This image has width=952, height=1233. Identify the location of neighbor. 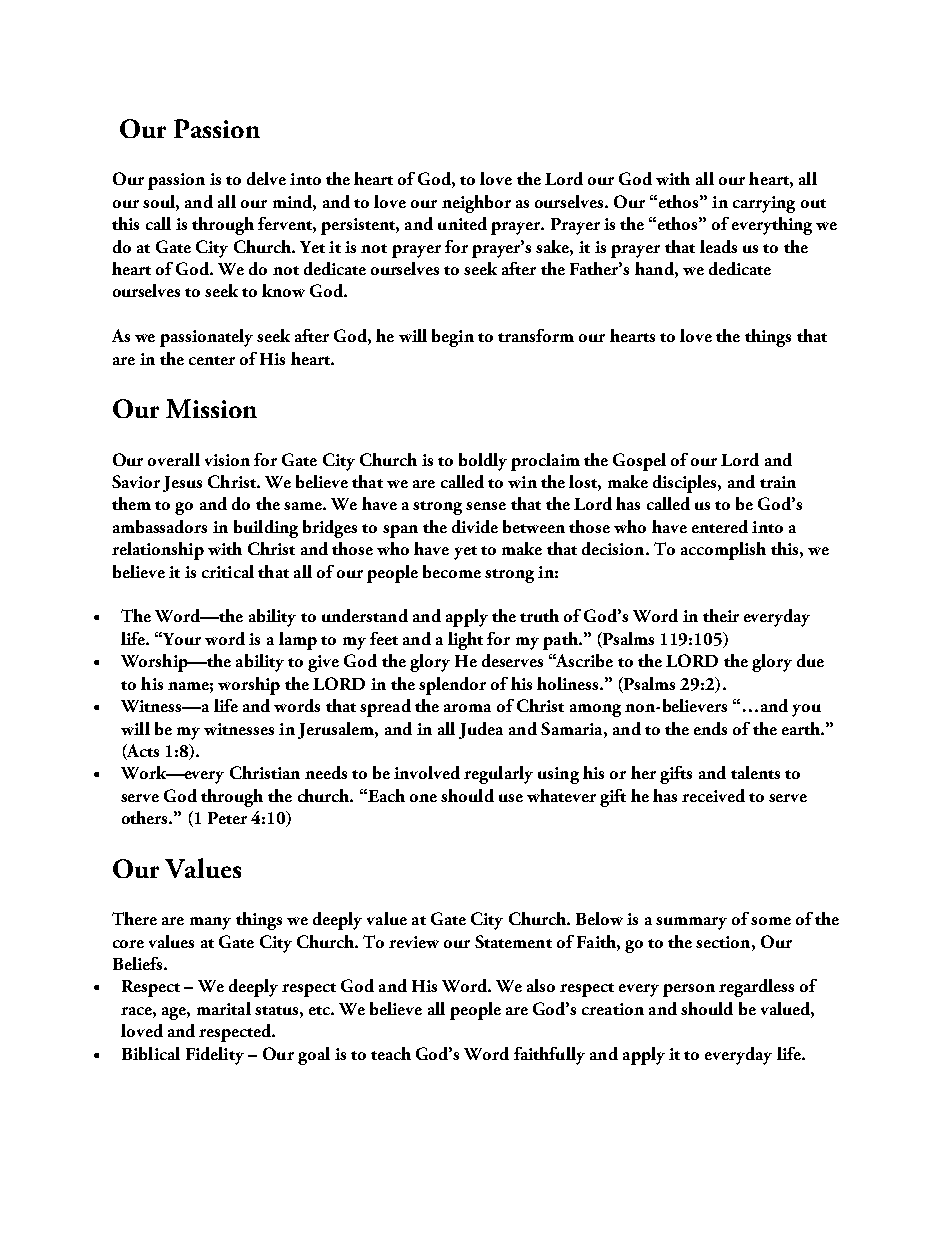
(476, 204).
